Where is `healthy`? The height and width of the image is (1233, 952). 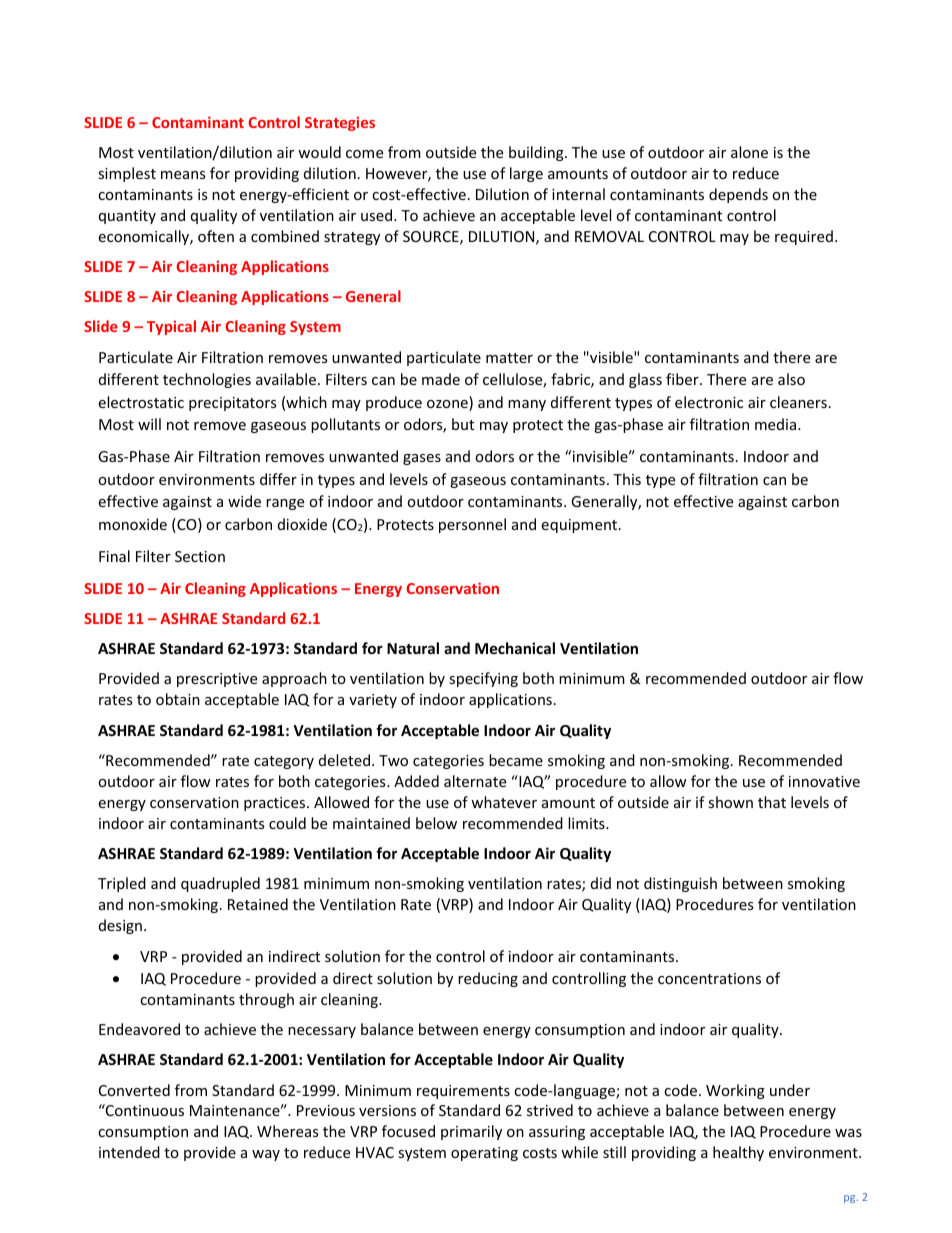
healthy is located at coordinates (738, 1153).
